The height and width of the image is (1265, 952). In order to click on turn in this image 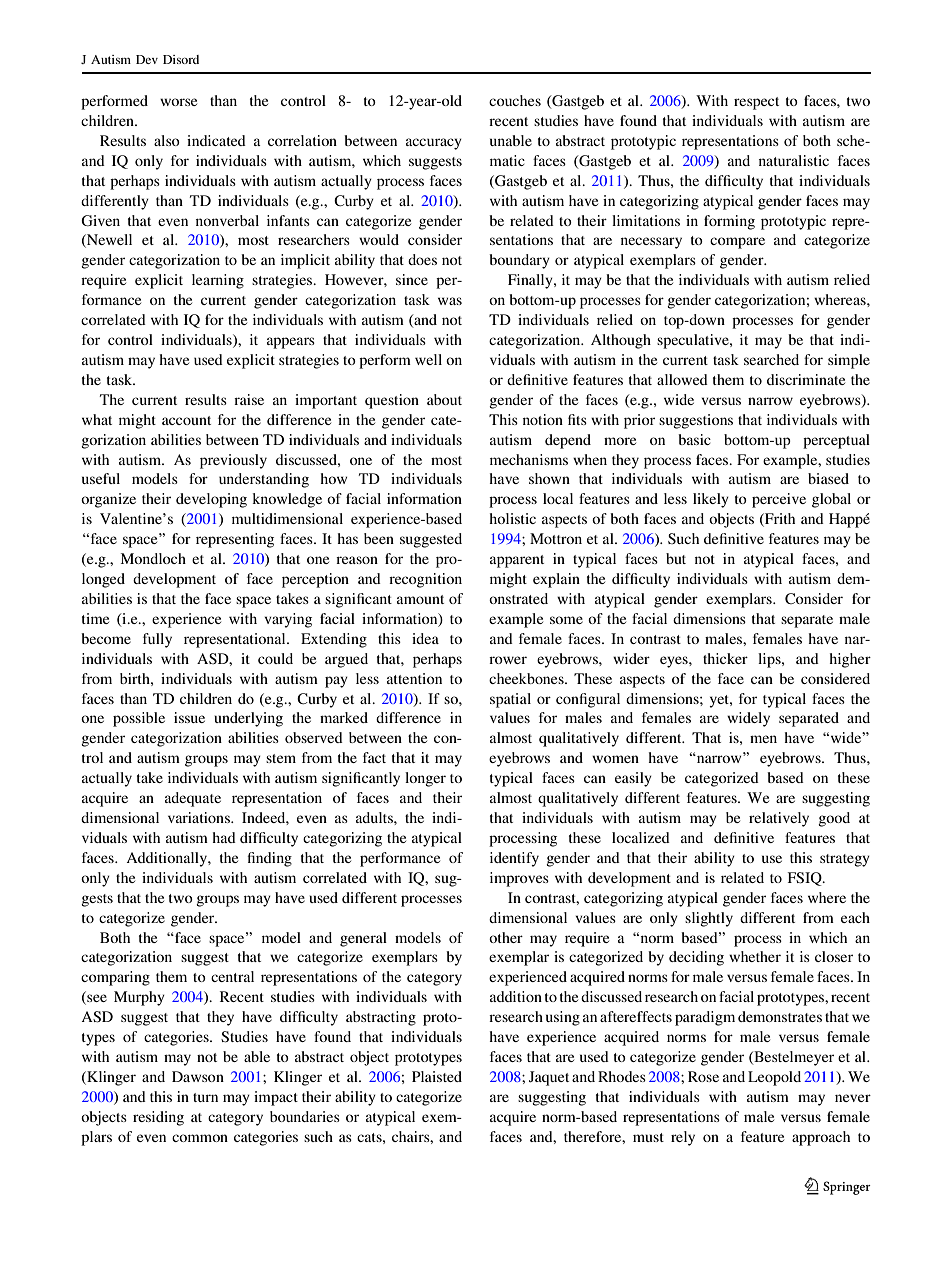, I will do `click(205, 1097)`.
